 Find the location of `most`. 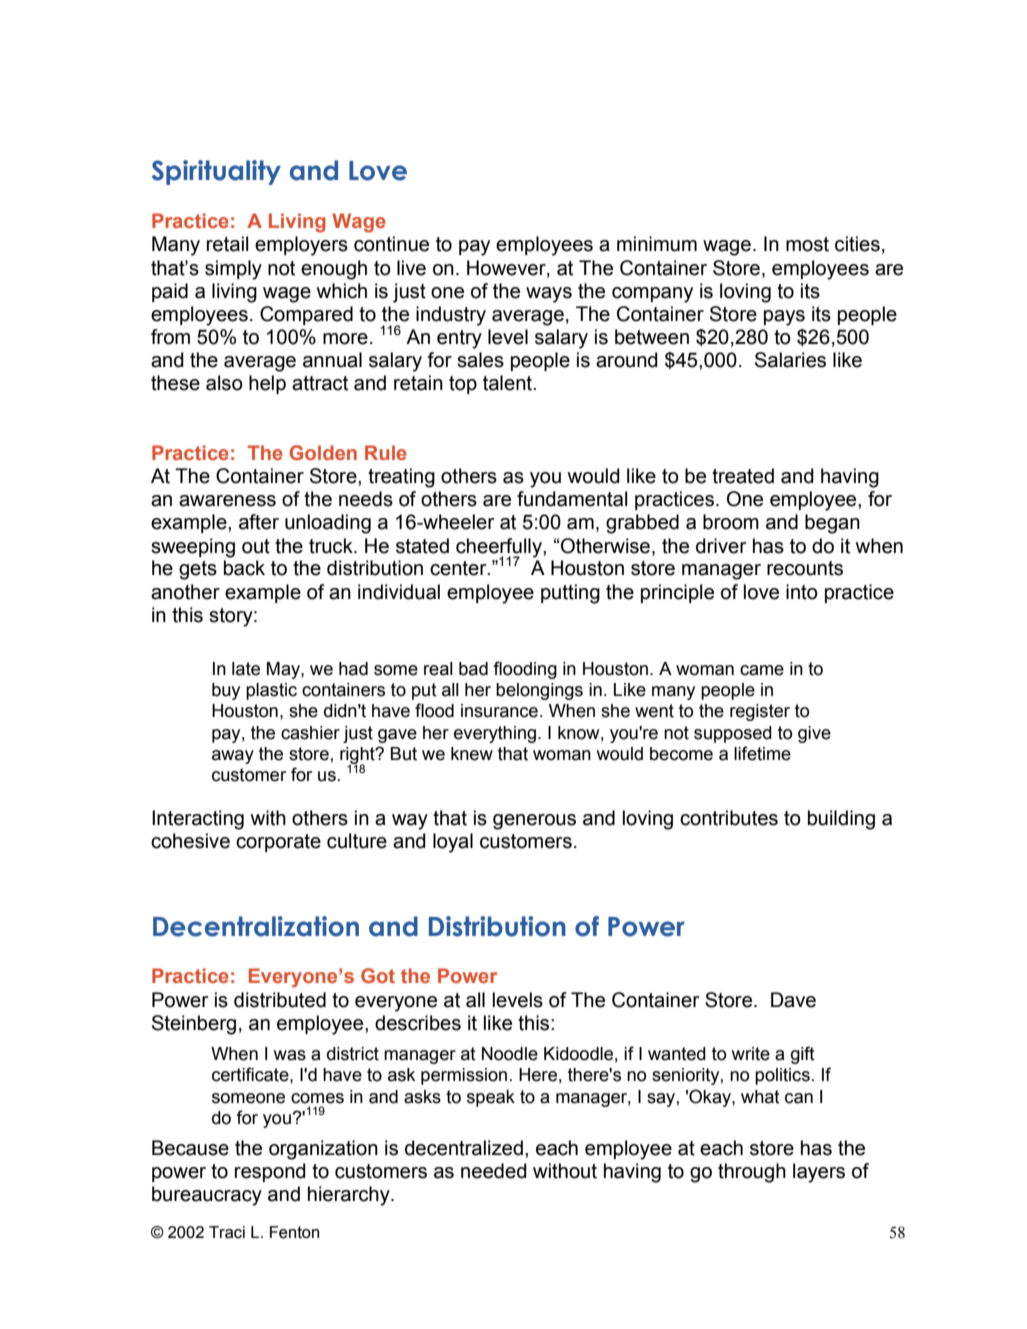

most is located at coordinates (807, 244).
